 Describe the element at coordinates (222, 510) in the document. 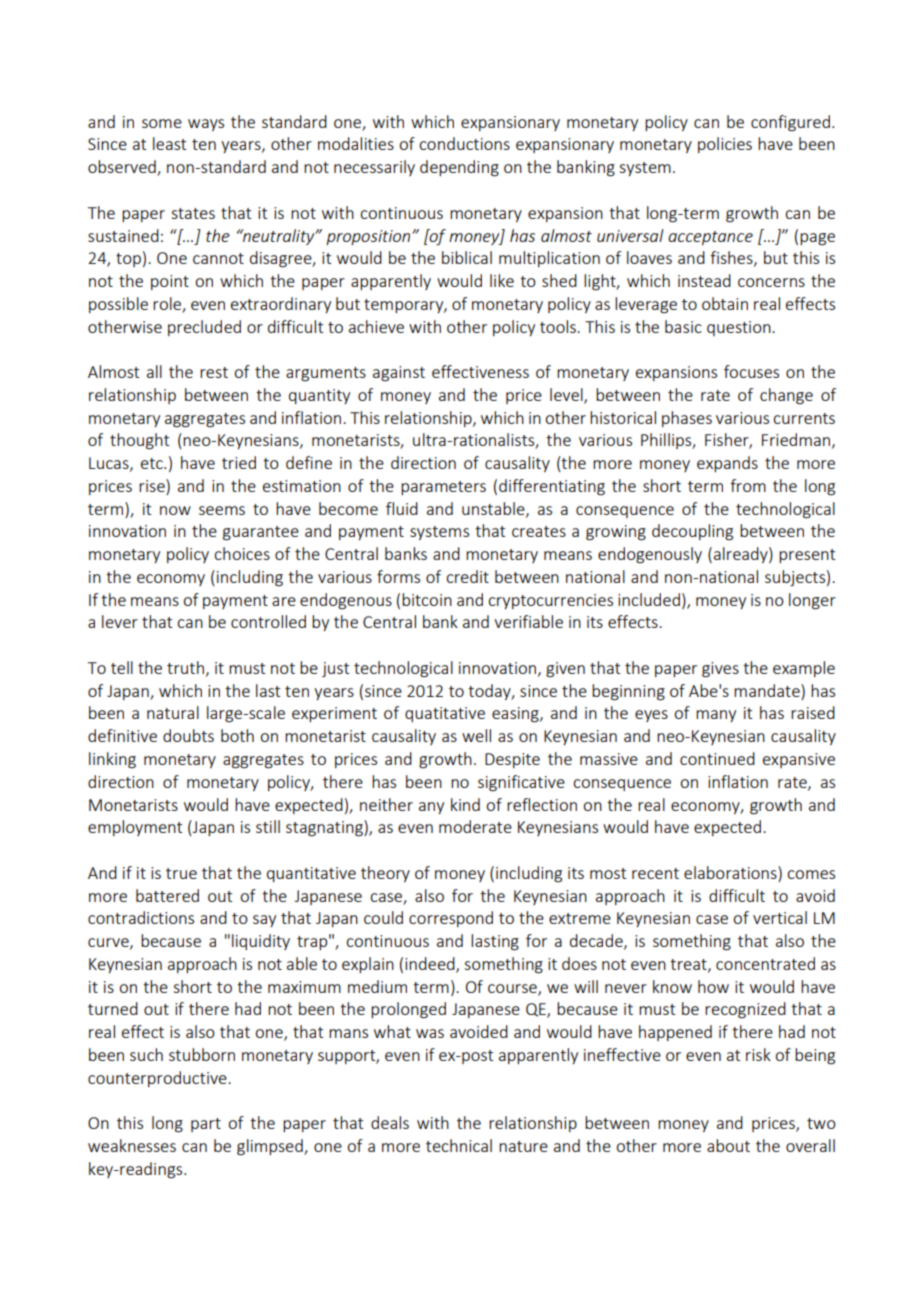

I see `seems` at that location.
